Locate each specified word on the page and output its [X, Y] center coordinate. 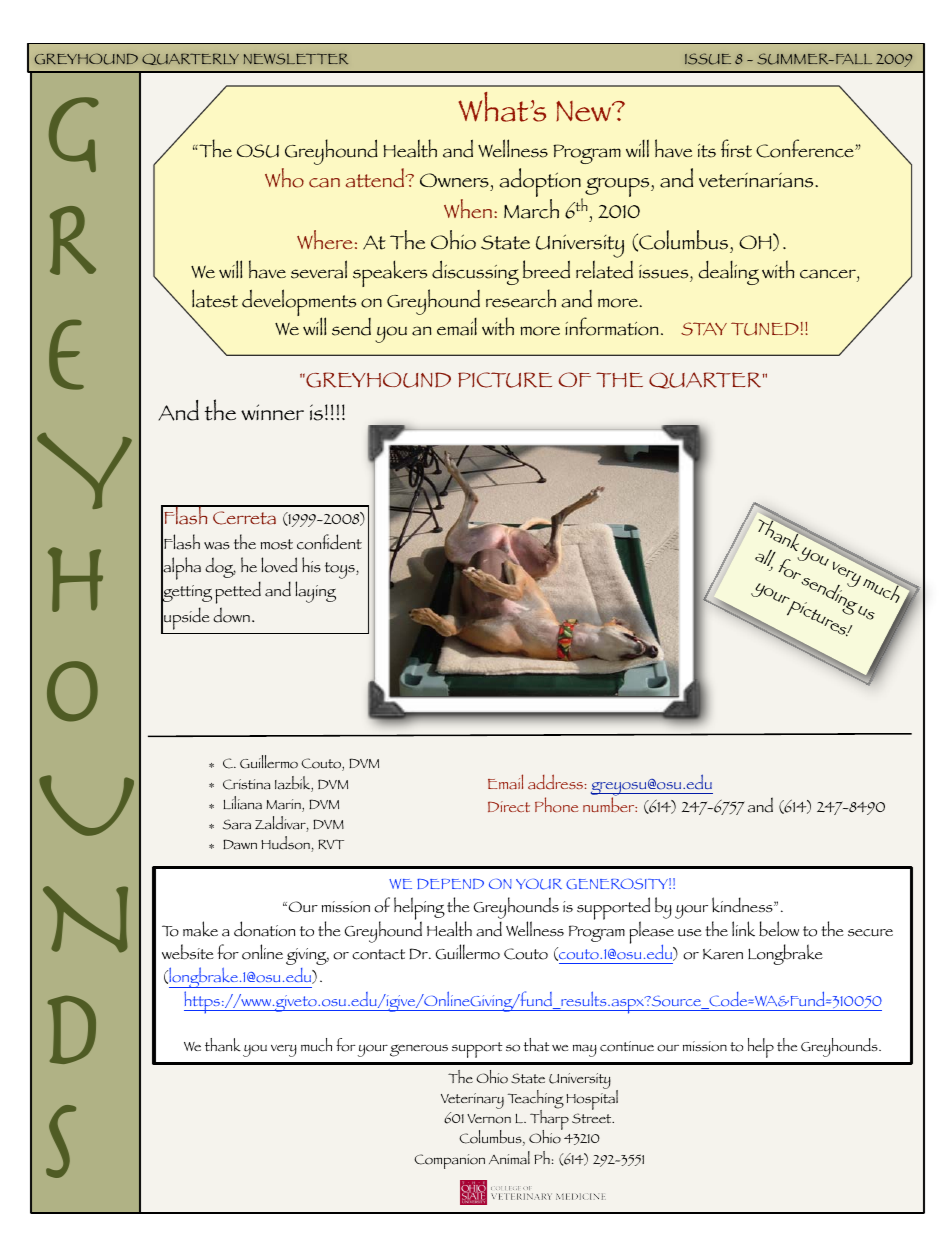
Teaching [536, 1100]
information [612, 326]
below [779, 929]
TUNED [765, 329]
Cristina [246, 784]
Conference [806, 148]
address [556, 782]
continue [627, 1046]
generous [419, 1050]
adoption [541, 184]
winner [272, 412]
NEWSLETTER [296, 59]
